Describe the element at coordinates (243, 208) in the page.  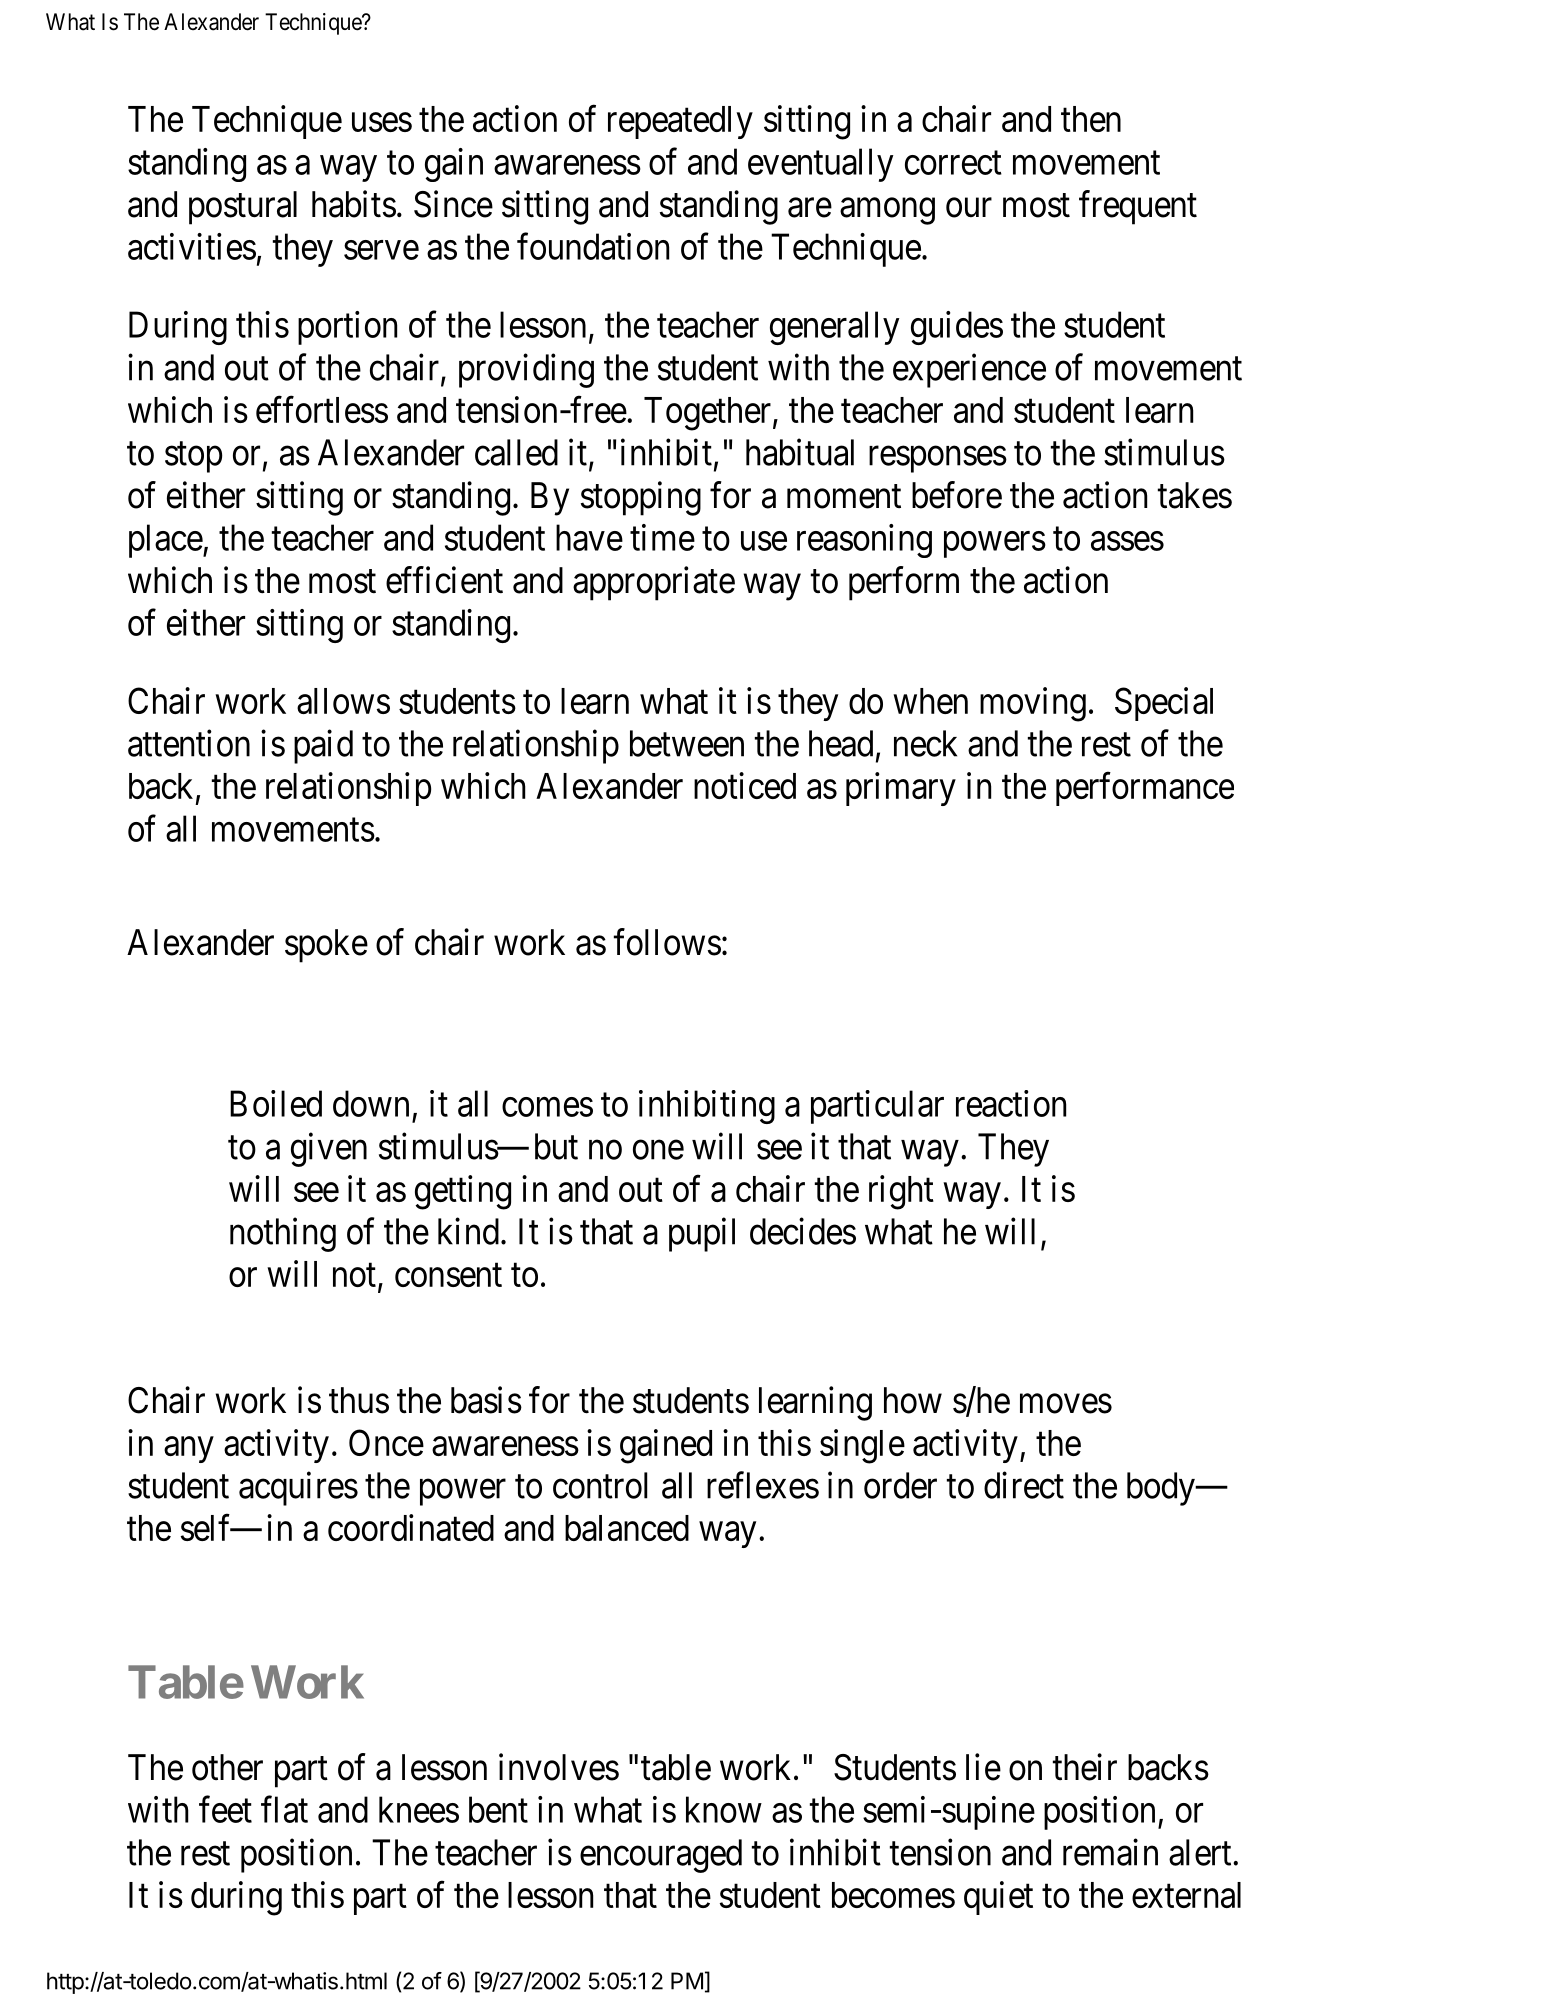
I see `postural` at that location.
